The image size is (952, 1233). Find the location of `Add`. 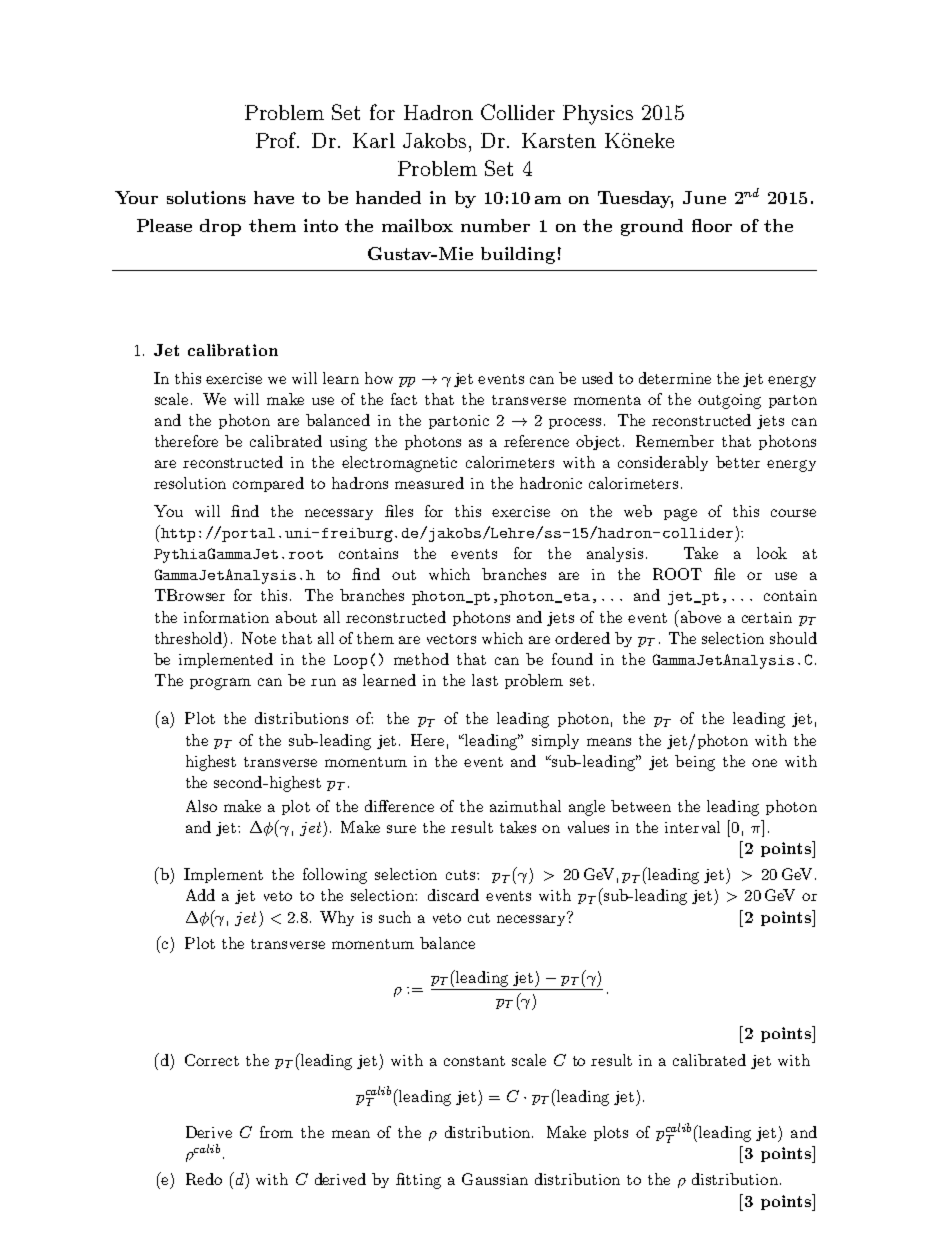

Add is located at coordinates (200, 895).
